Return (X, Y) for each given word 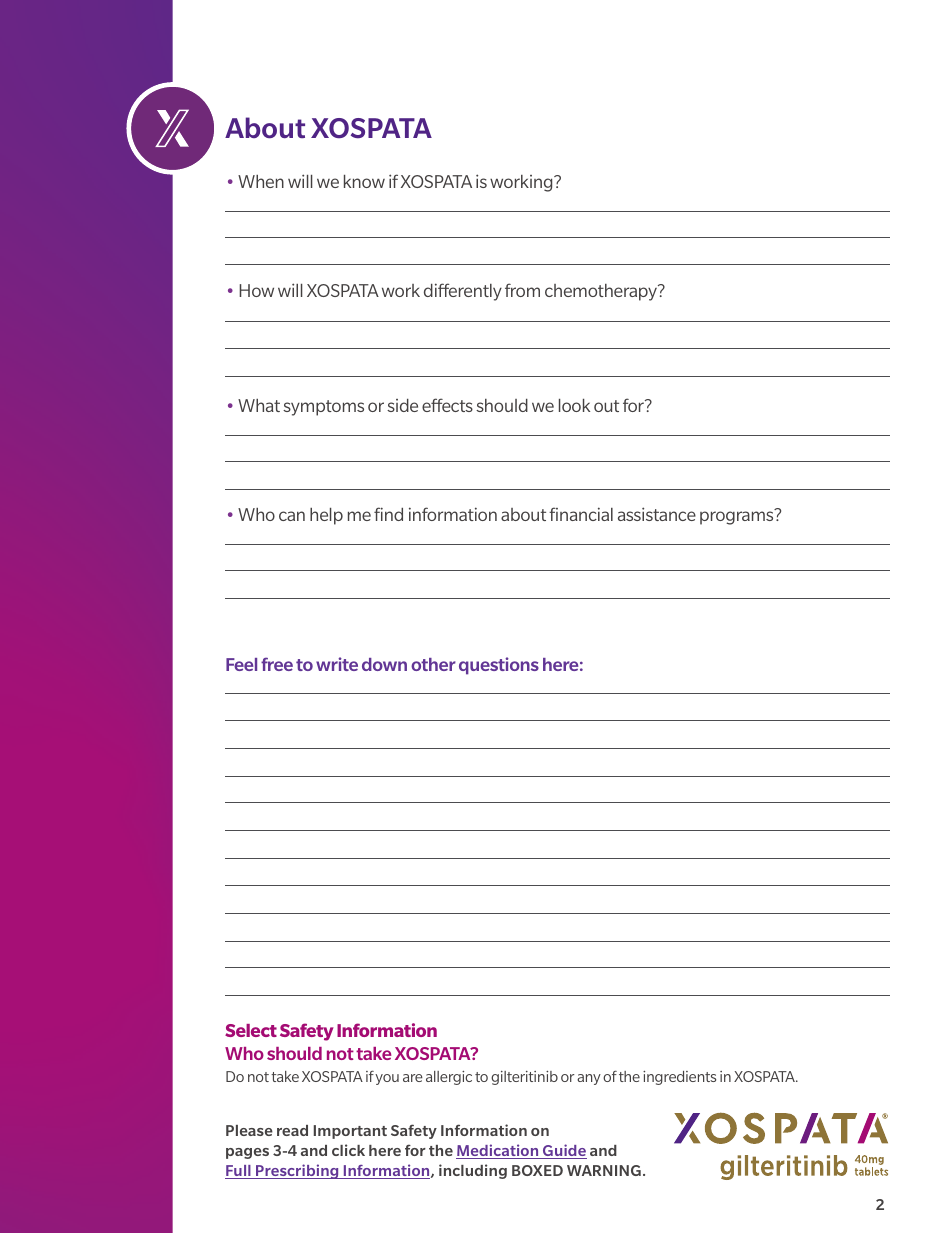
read (292, 1130)
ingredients (679, 1078)
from (522, 290)
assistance (657, 514)
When (261, 181)
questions (499, 666)
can (292, 516)
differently (463, 292)
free (277, 664)
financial (581, 514)
